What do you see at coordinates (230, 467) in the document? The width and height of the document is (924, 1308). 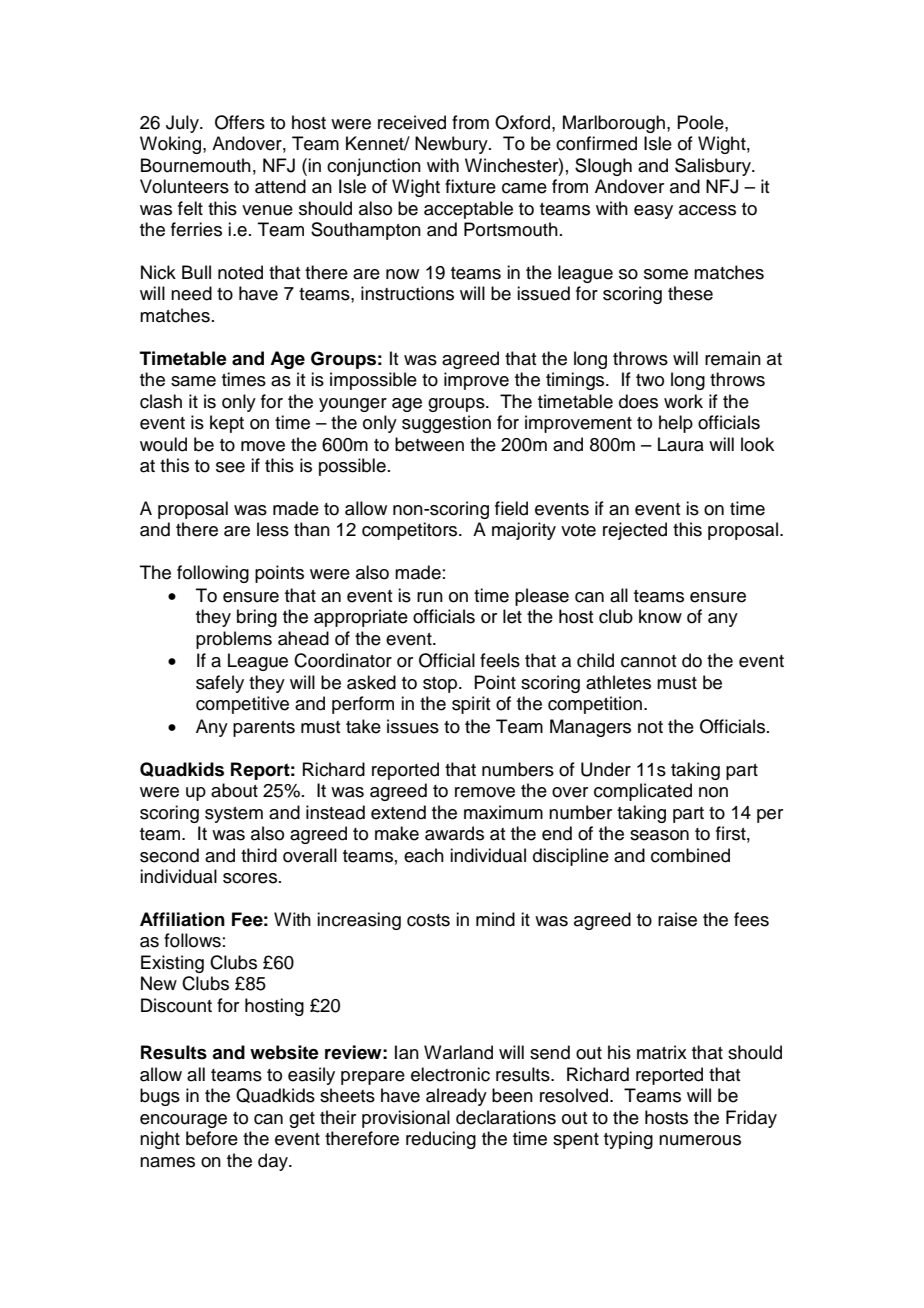 I see `see` at bounding box center [230, 467].
